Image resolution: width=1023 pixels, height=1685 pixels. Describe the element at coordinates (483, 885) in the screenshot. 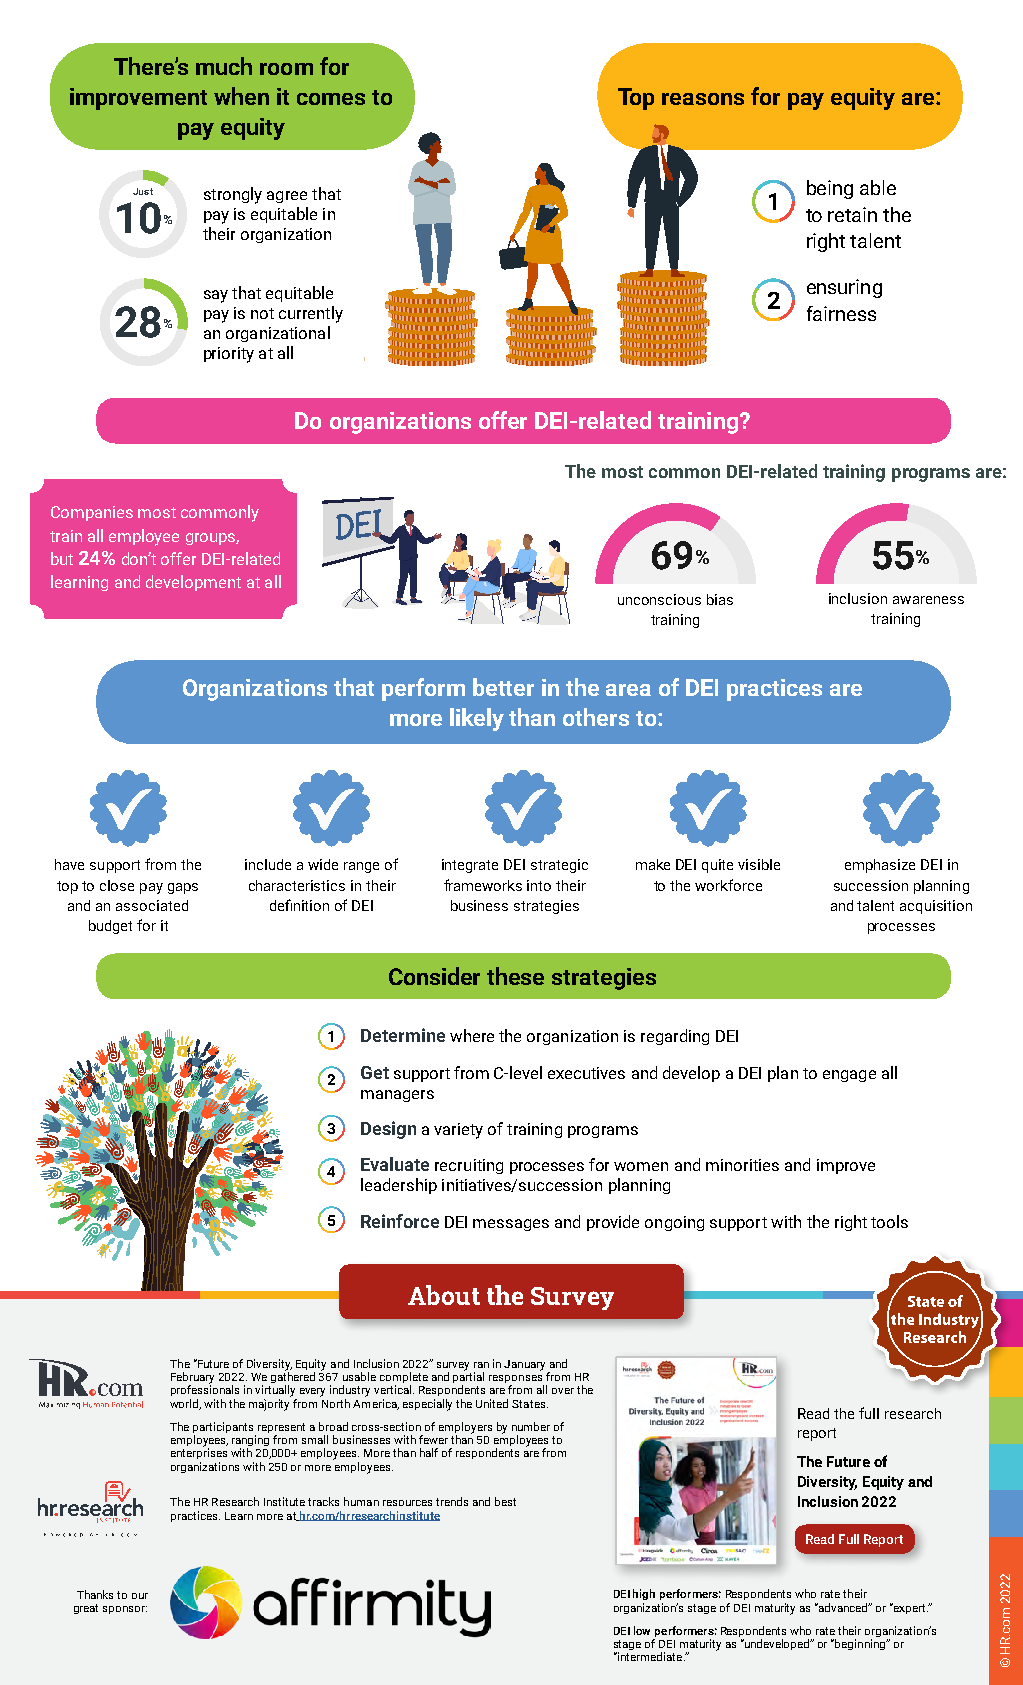

I see `frameworks` at that location.
